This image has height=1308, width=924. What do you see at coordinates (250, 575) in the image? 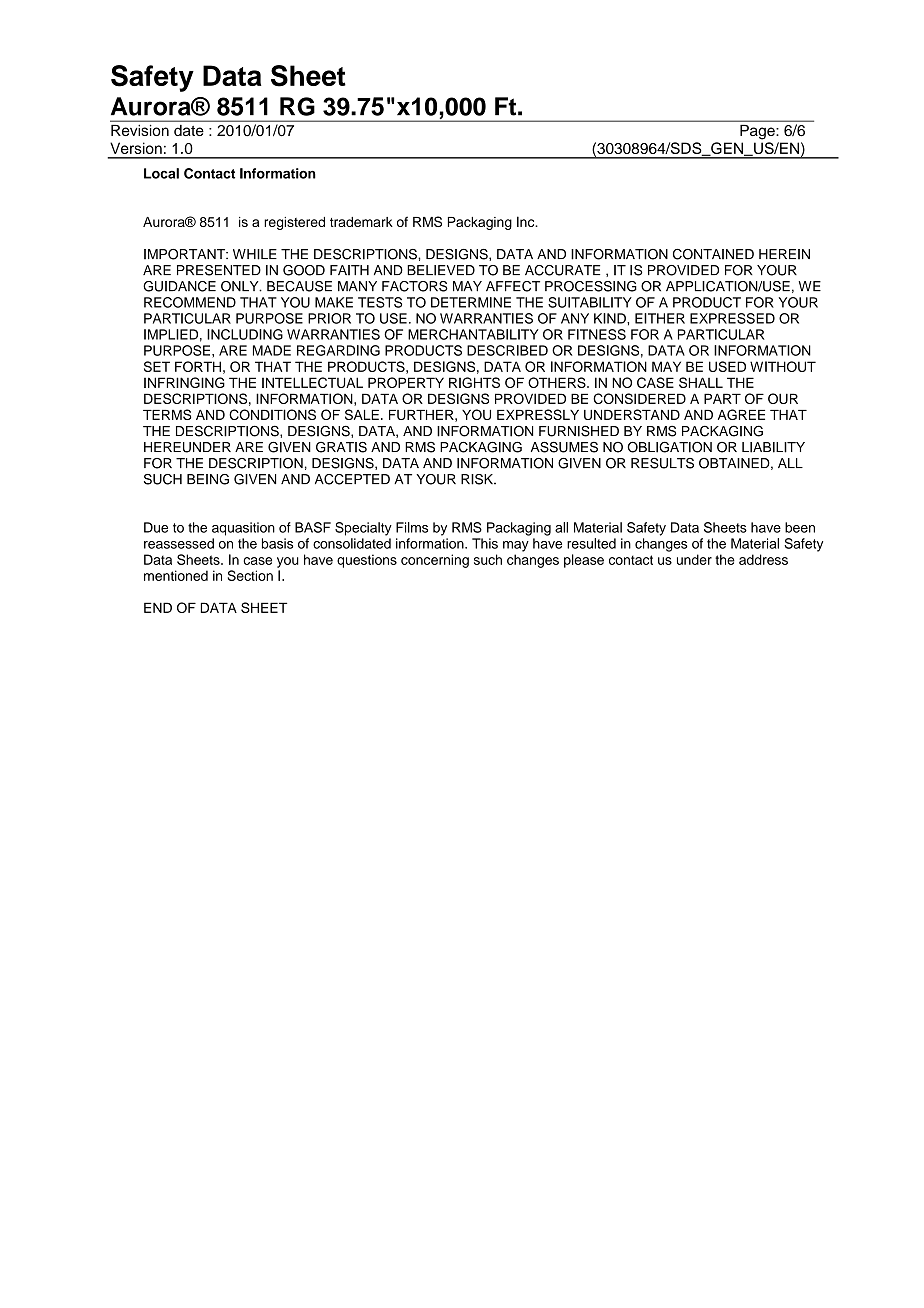
I see `Section` at bounding box center [250, 575].
